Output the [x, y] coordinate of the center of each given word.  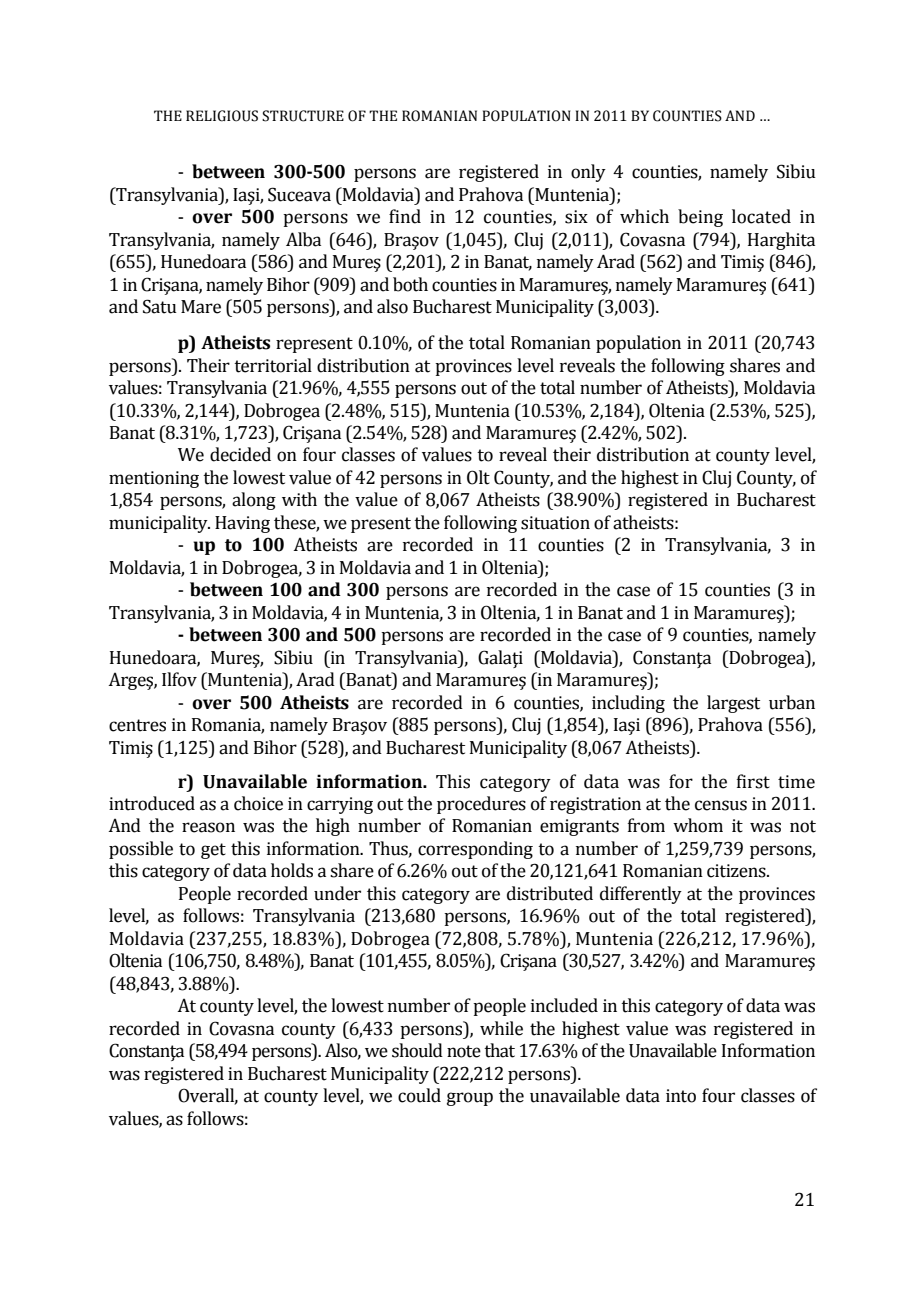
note [464, 1051]
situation [555, 523]
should [417, 1050]
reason [208, 827]
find [405, 216]
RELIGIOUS [222, 116]
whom [698, 825]
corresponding [475, 850]
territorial [273, 365]
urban [792, 702]
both [410, 284]
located [761, 216]
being [700, 218]
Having [242, 524]
